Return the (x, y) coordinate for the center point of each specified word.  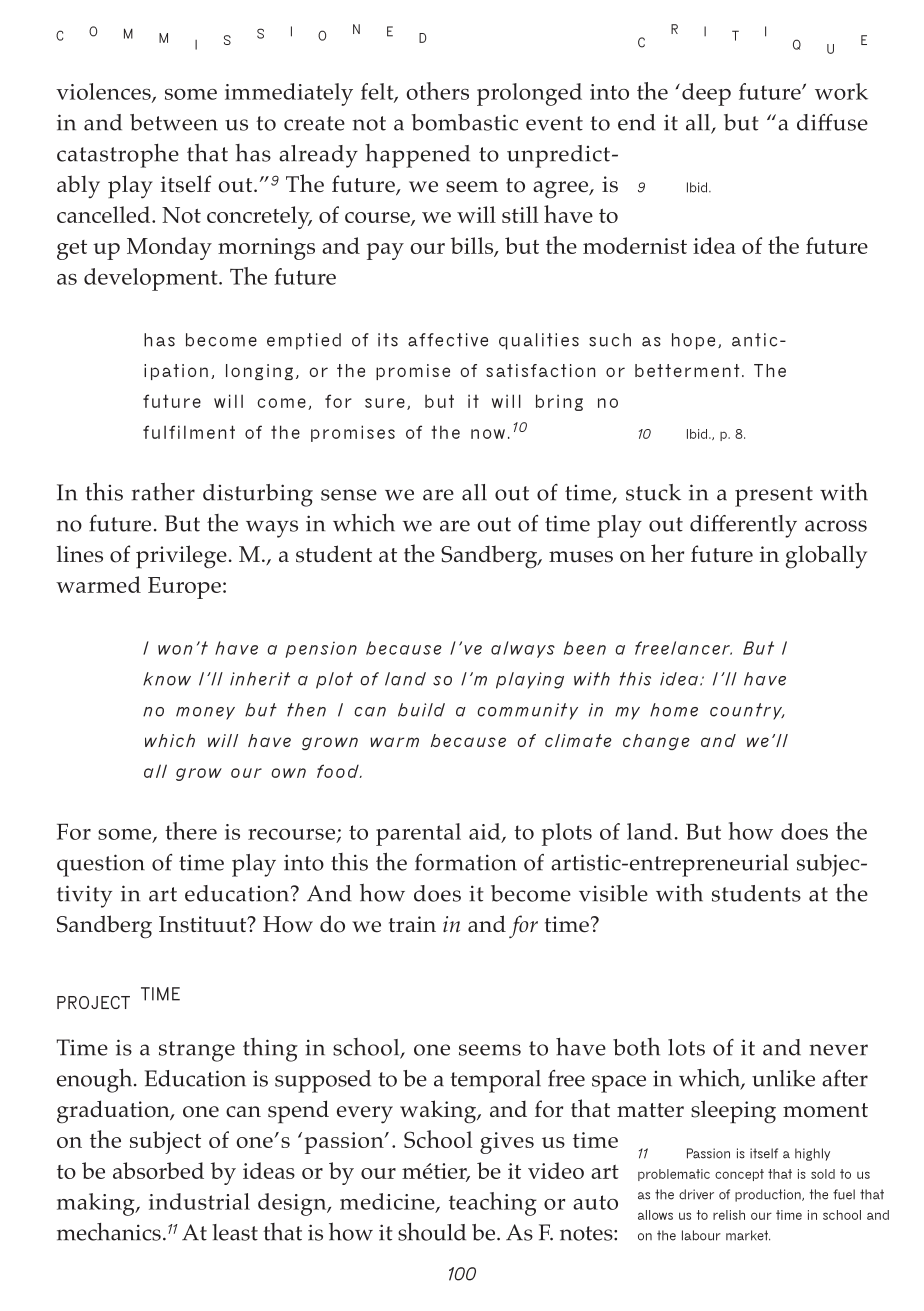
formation (466, 862)
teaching (493, 1204)
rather (163, 492)
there (191, 831)
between (174, 122)
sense (349, 495)
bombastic (464, 122)
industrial (199, 1201)
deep (706, 94)
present (774, 496)
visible (613, 893)
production (769, 1195)
